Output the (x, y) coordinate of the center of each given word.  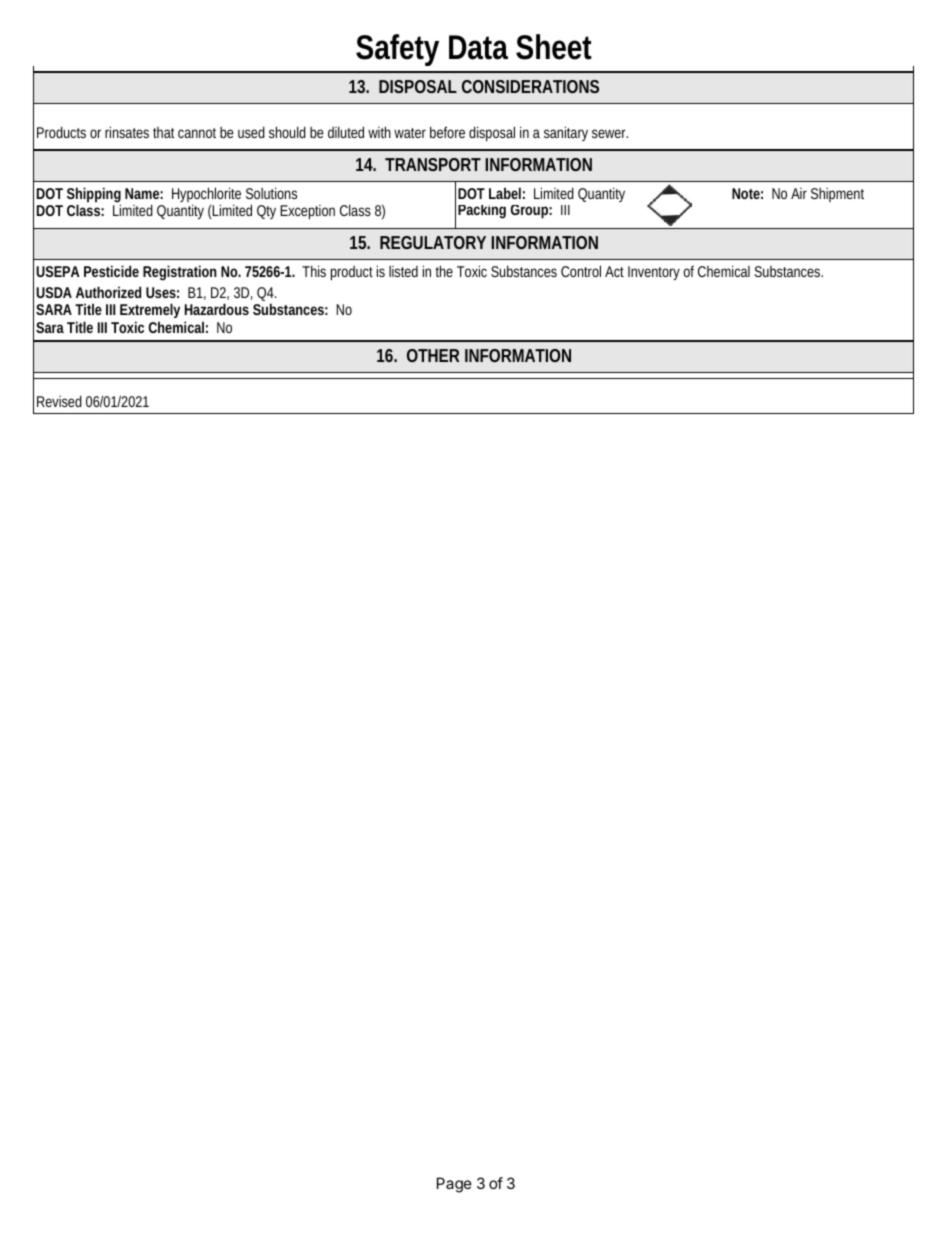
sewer (610, 133)
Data (478, 47)
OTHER (433, 355)
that (164, 132)
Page (454, 1185)
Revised (59, 401)
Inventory (654, 273)
